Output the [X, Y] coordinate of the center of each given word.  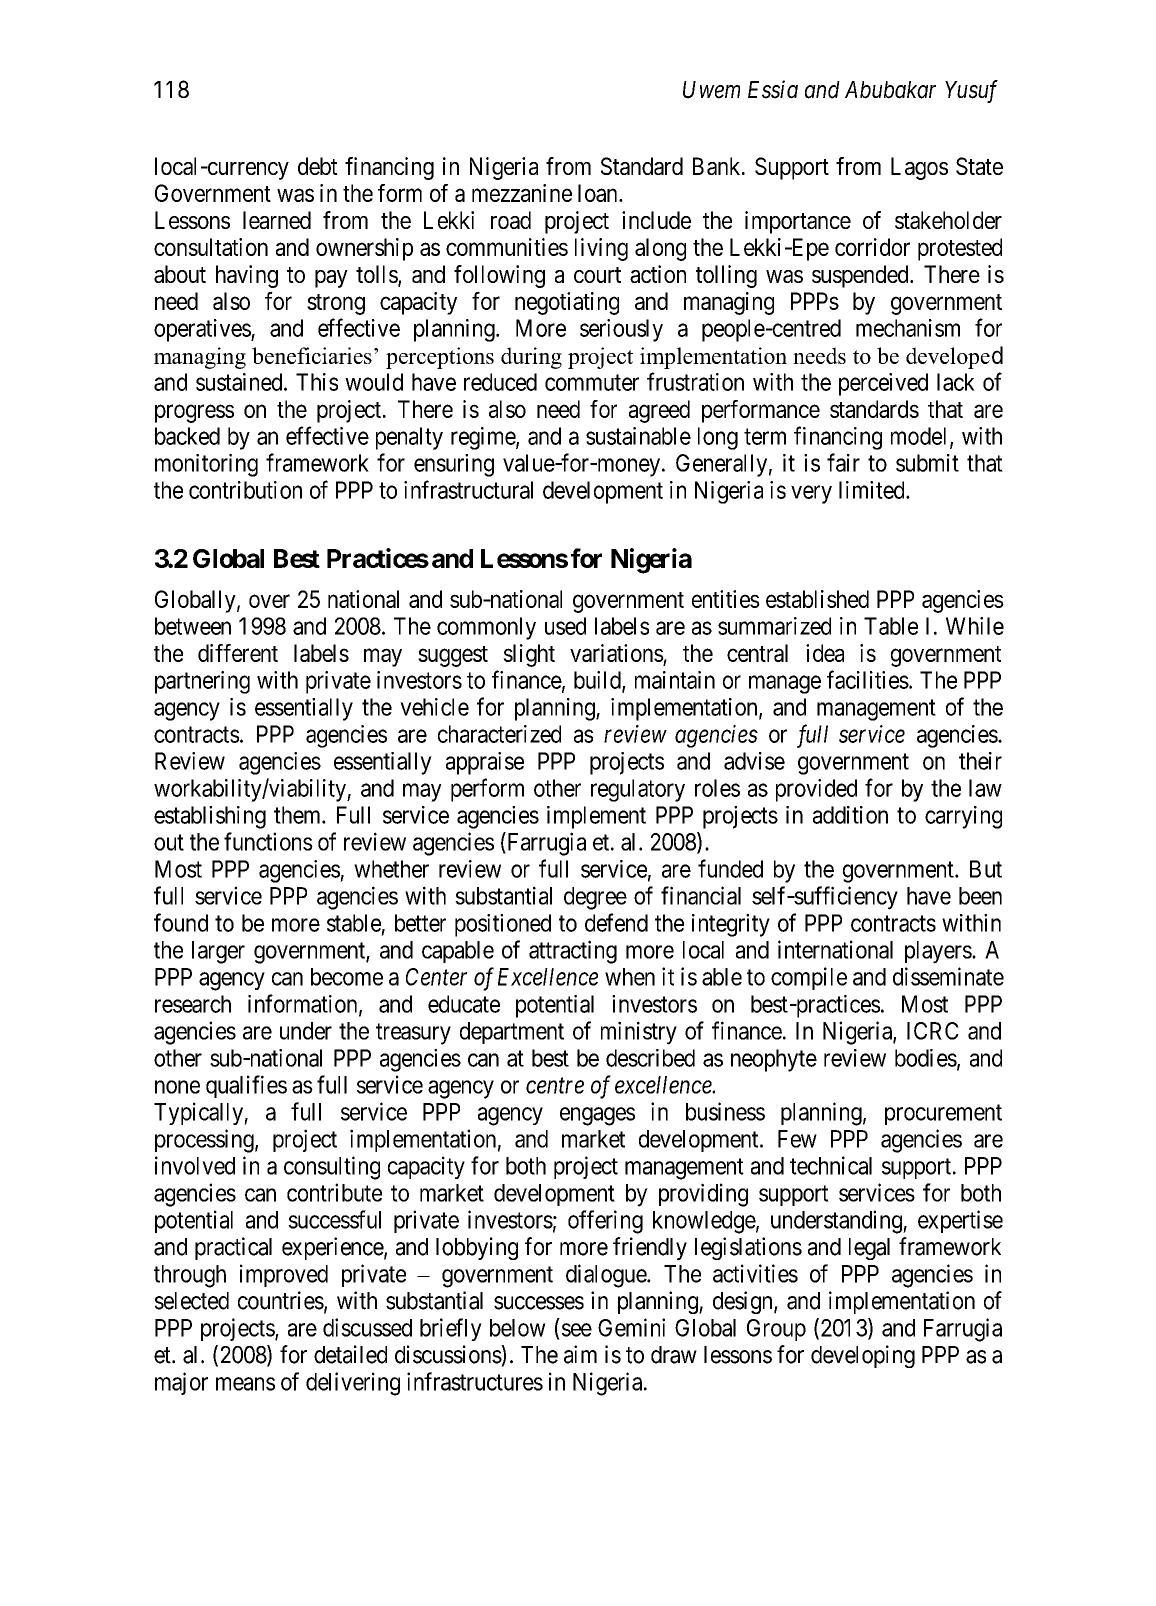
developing [863, 1356]
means [245, 1384]
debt [318, 166]
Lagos [919, 168]
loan [599, 193]
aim [580, 1354]
